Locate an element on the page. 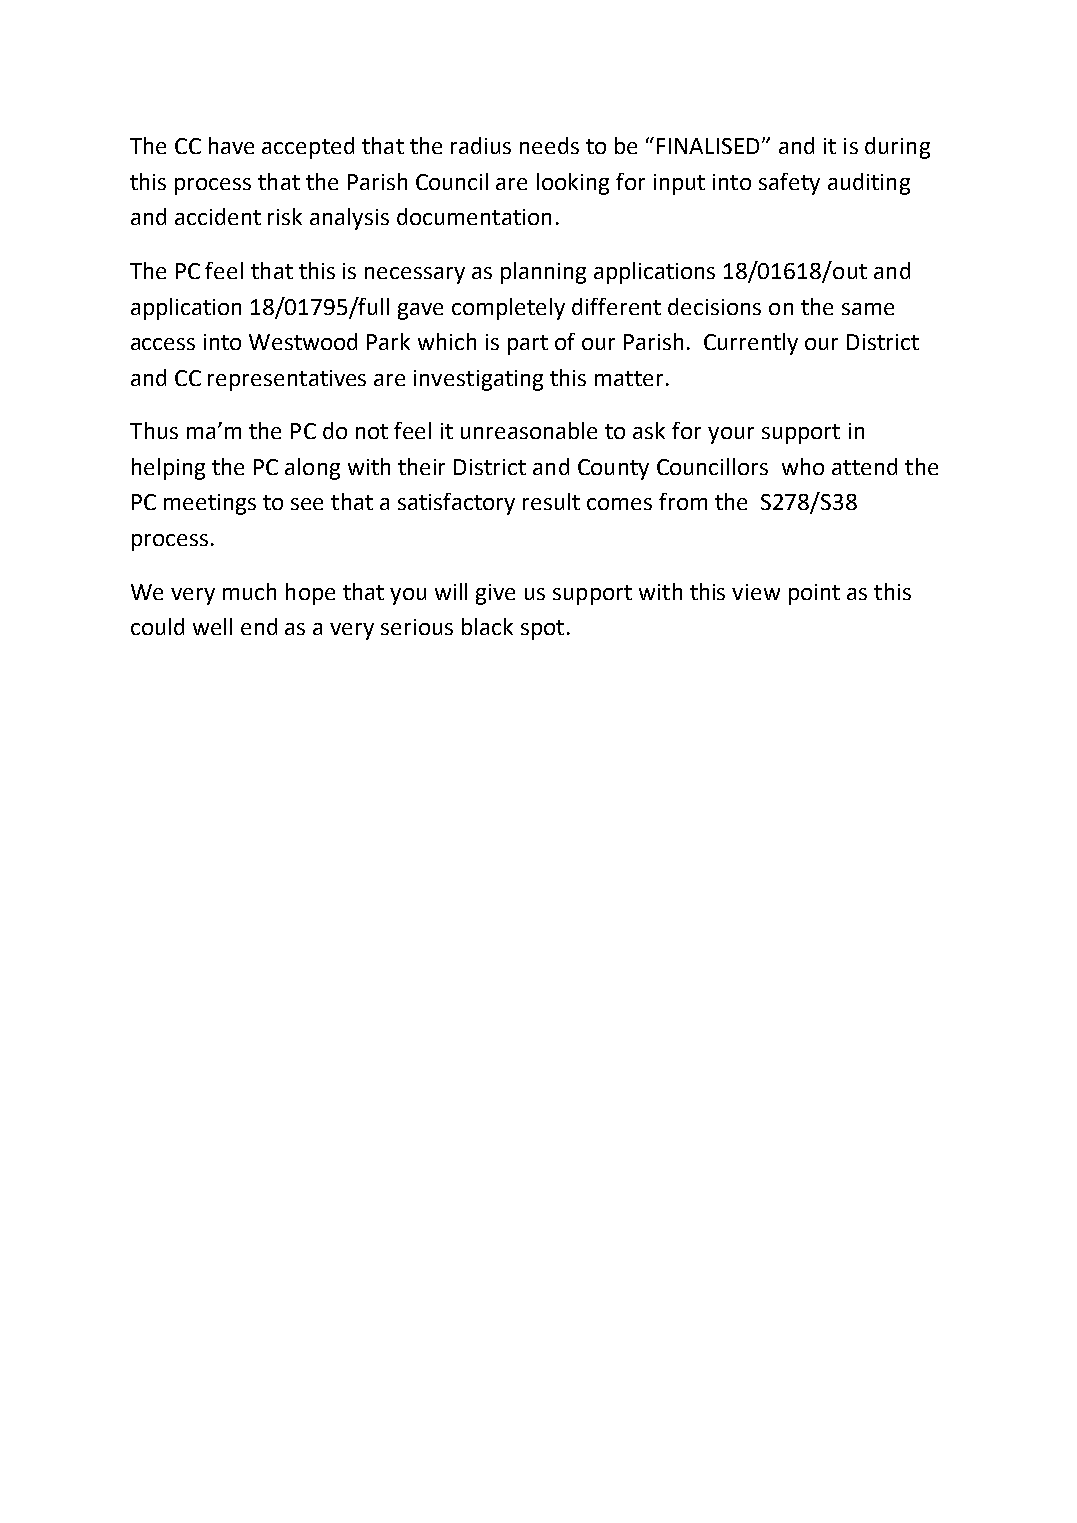  necessary is located at coordinates (415, 275).
